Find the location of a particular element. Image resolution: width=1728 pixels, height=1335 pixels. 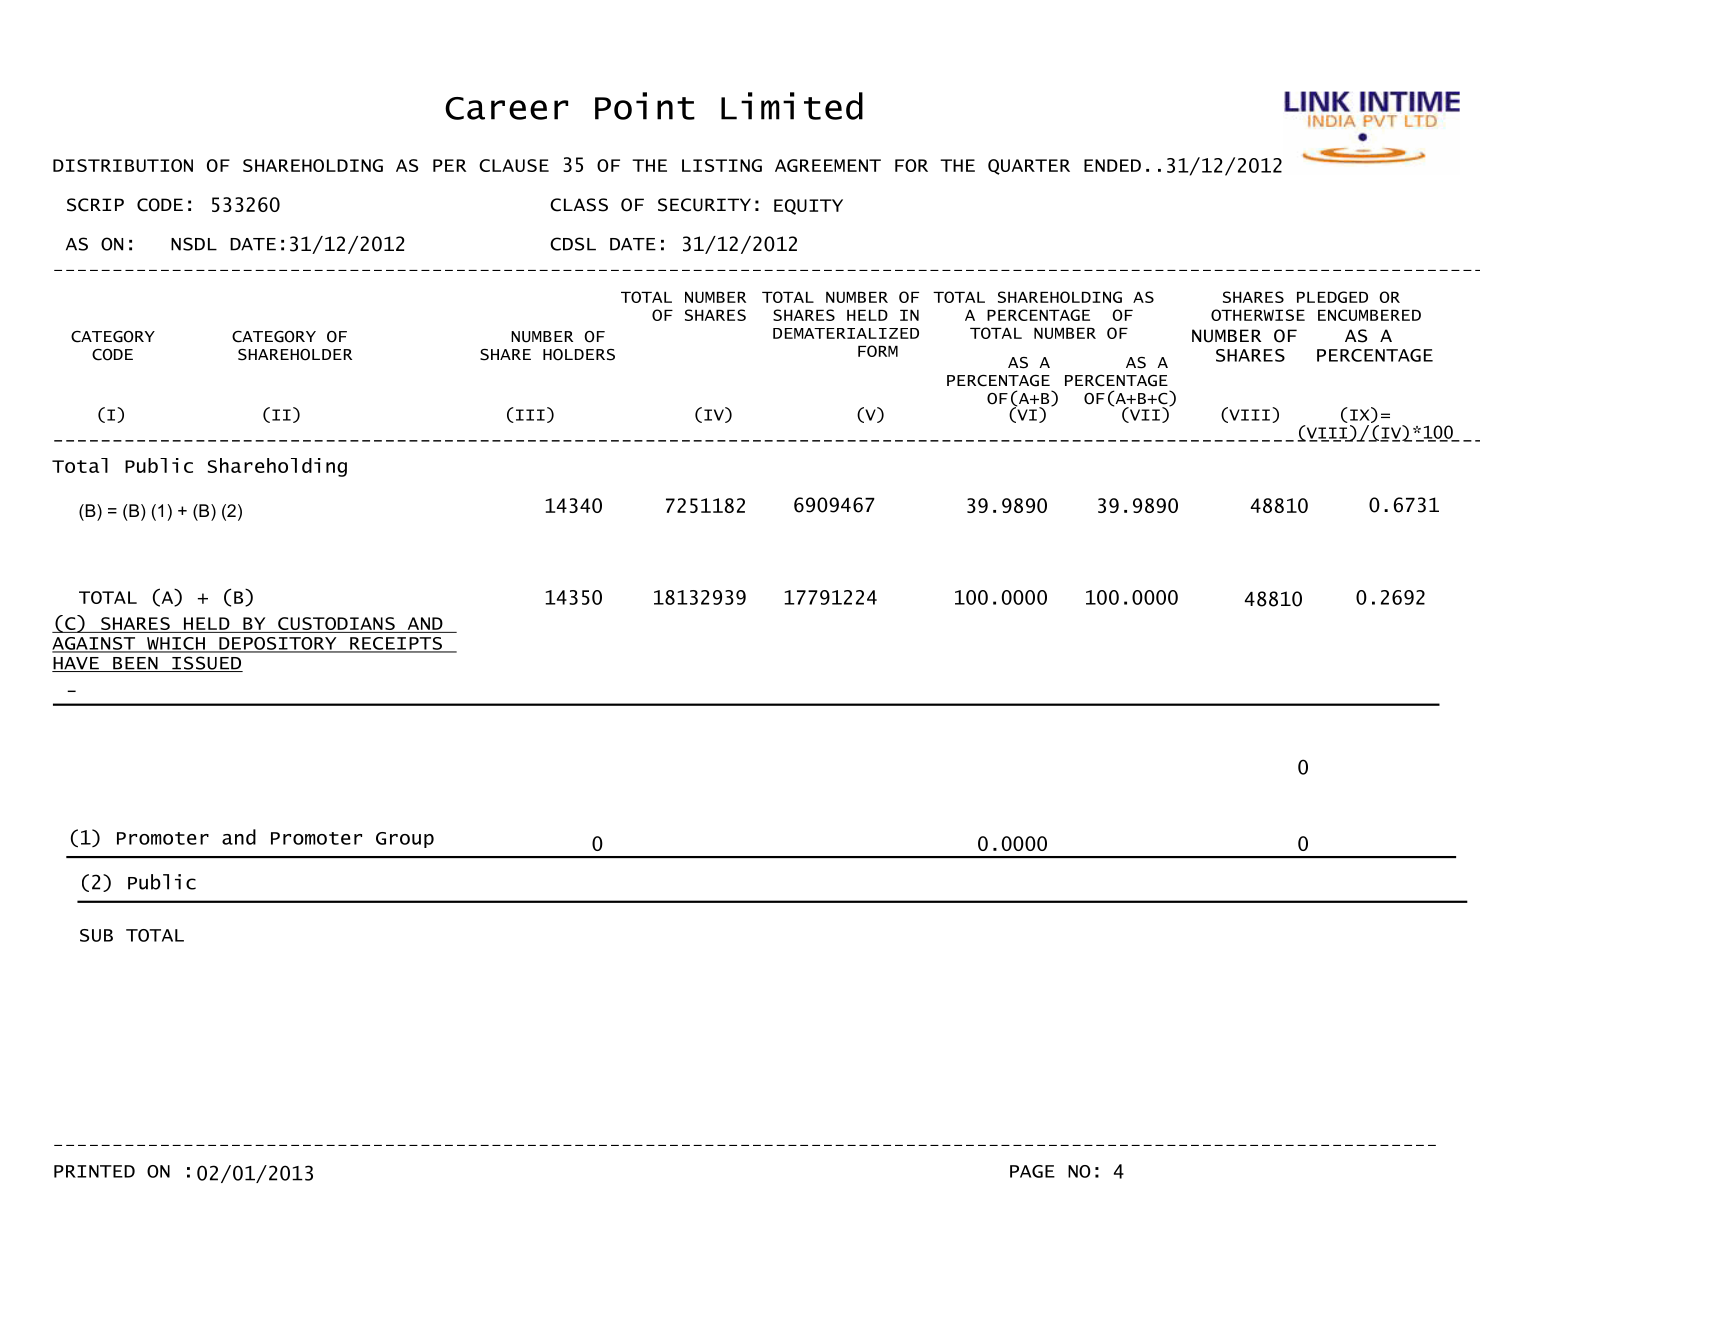

ISSUED is located at coordinates (206, 664).
